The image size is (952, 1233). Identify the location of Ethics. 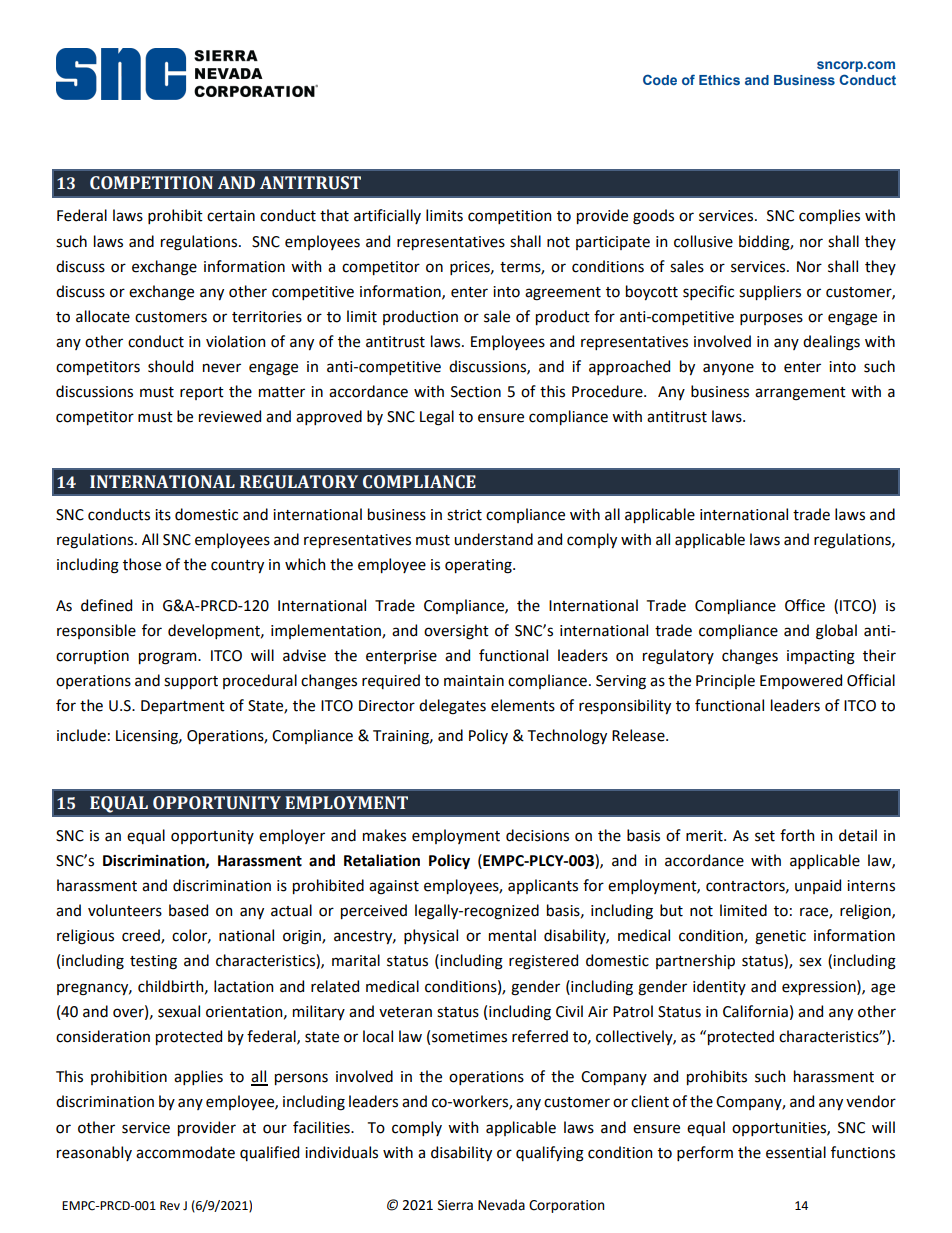
(719, 80).
